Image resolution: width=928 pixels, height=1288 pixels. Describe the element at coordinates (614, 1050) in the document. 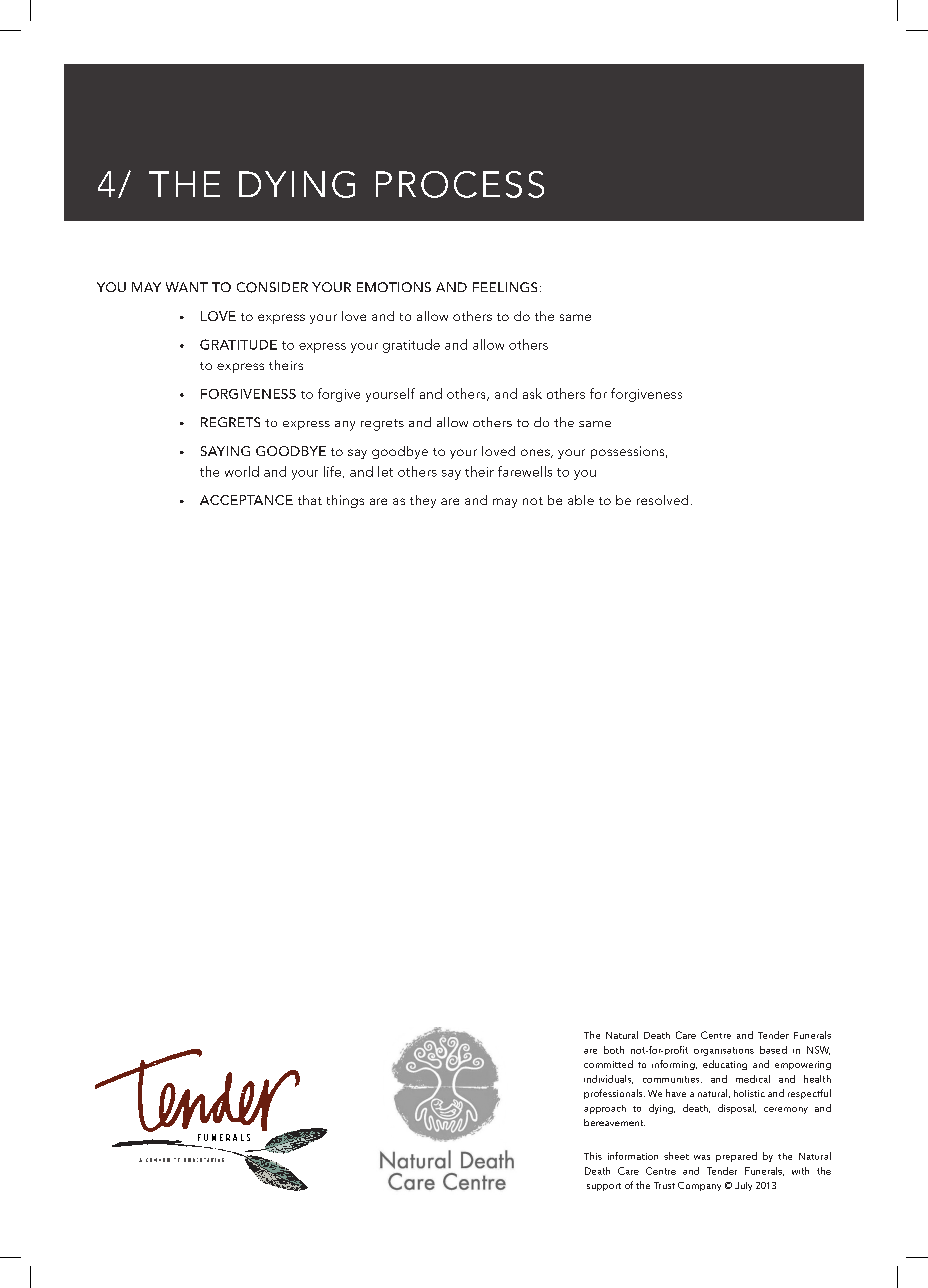

I see `both` at that location.
